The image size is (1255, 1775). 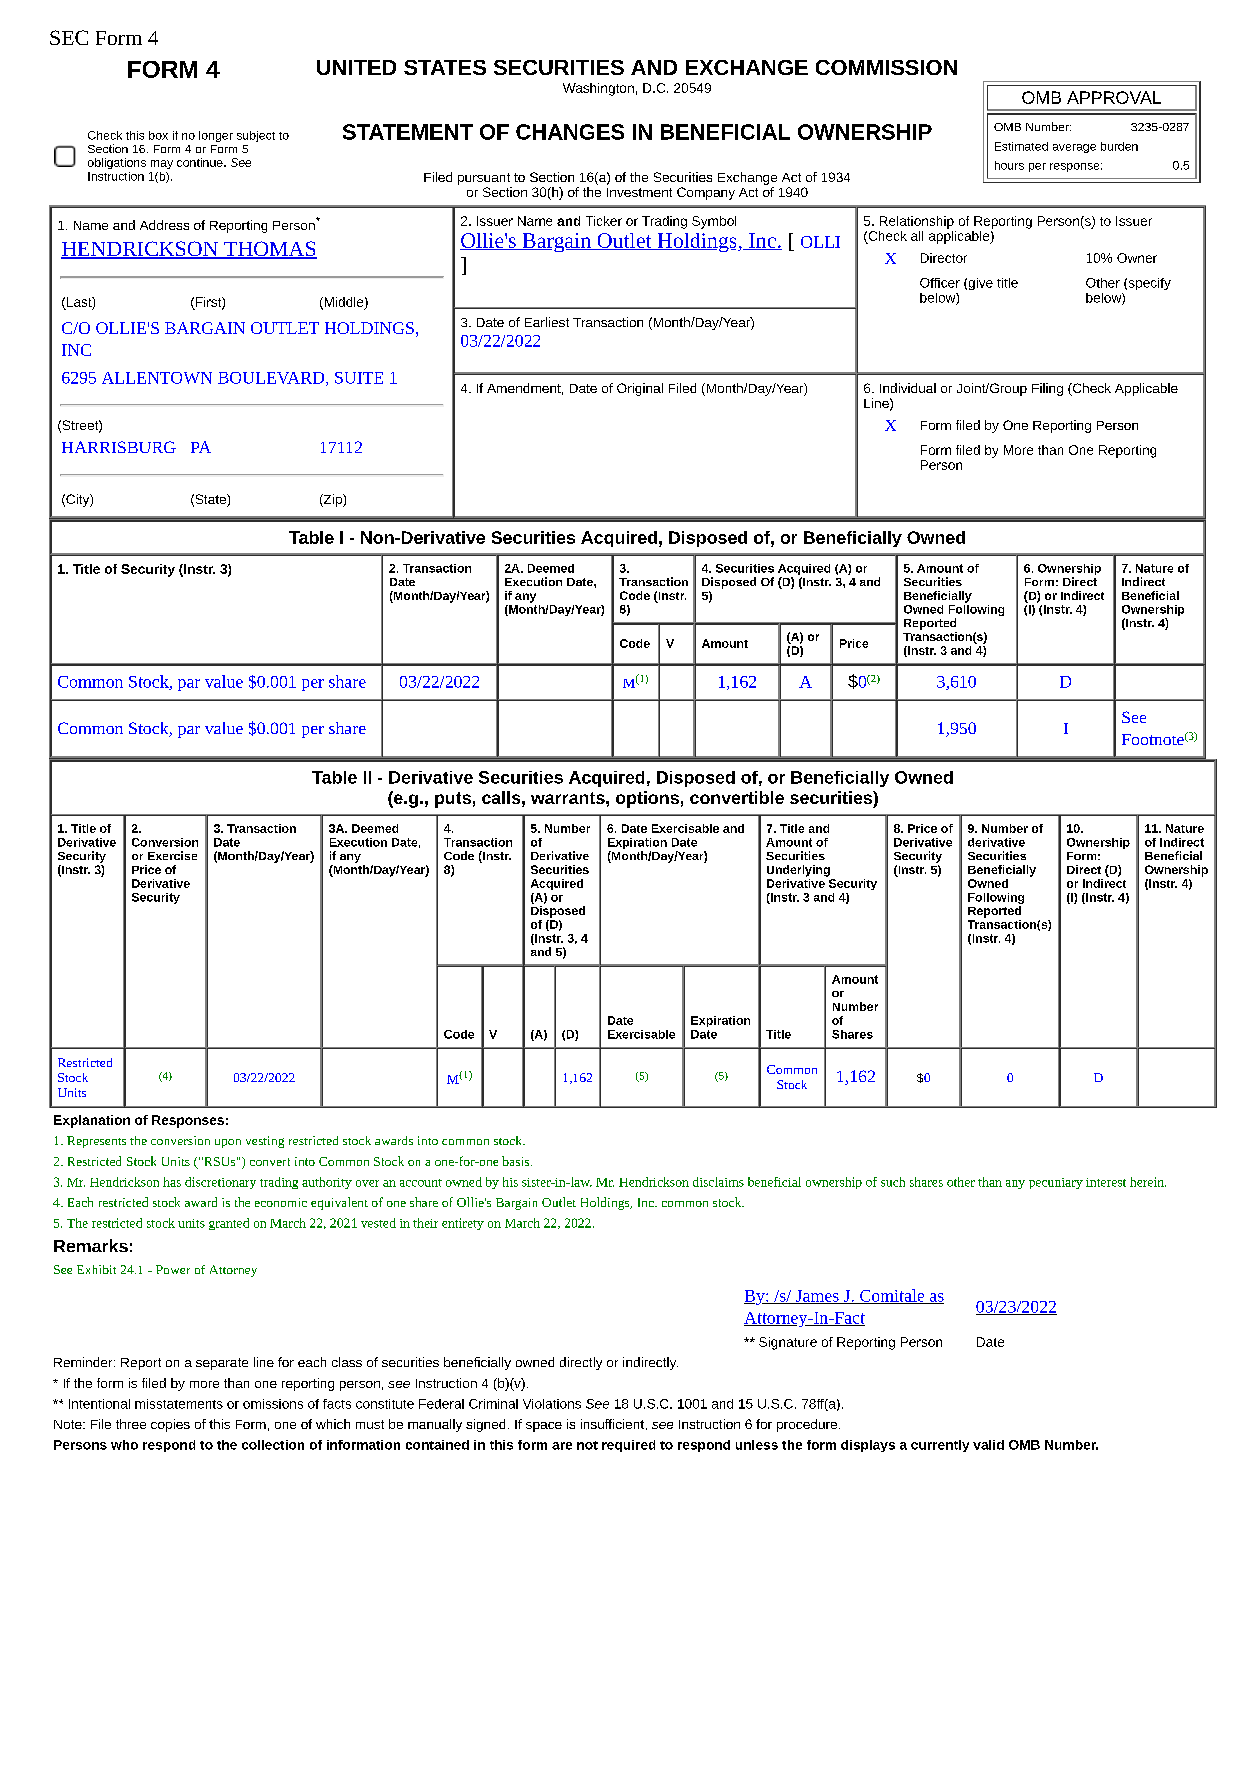 What do you see at coordinates (216, 136) in the document?
I see `longer` at bounding box center [216, 136].
